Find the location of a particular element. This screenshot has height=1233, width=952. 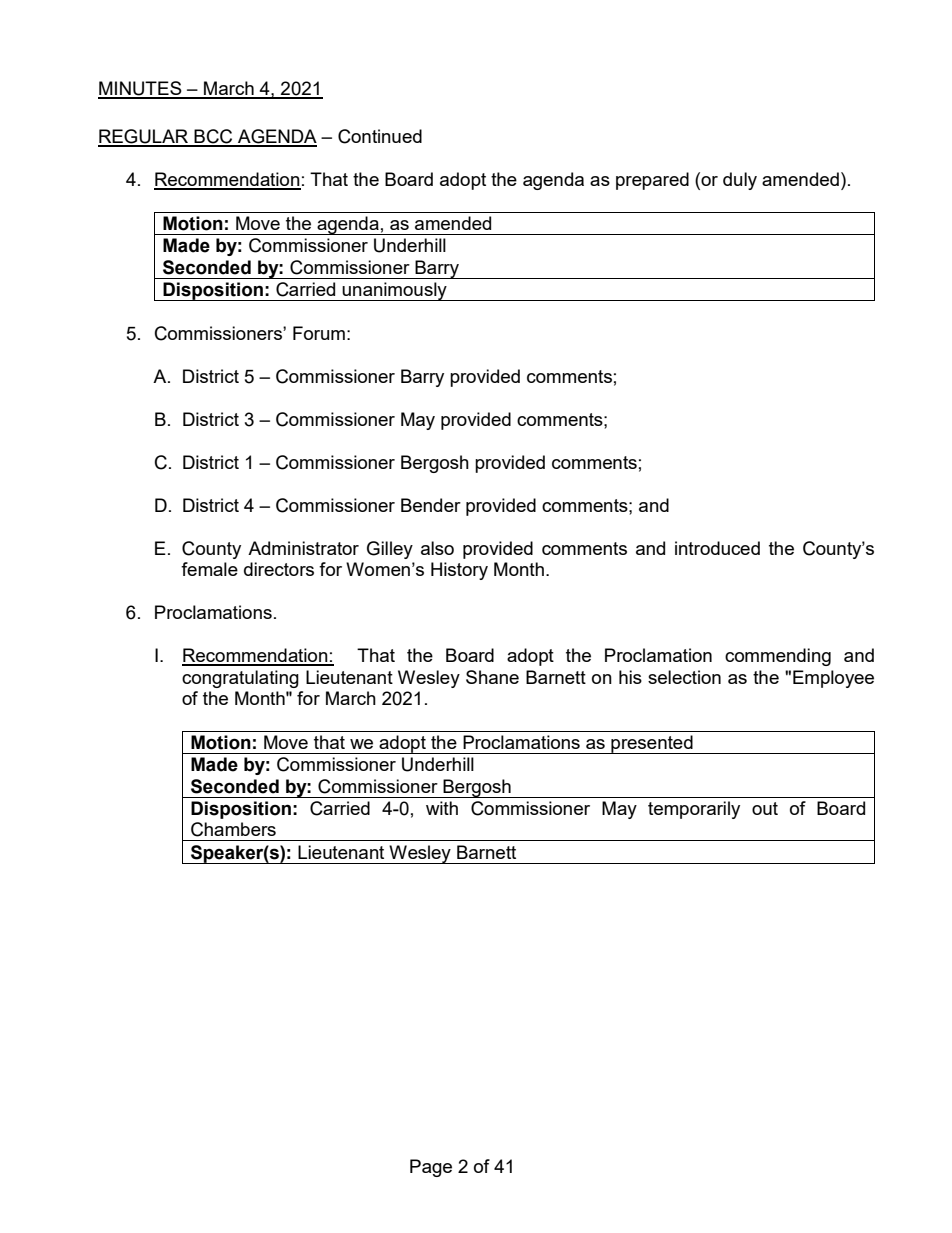

duly is located at coordinates (740, 181).
